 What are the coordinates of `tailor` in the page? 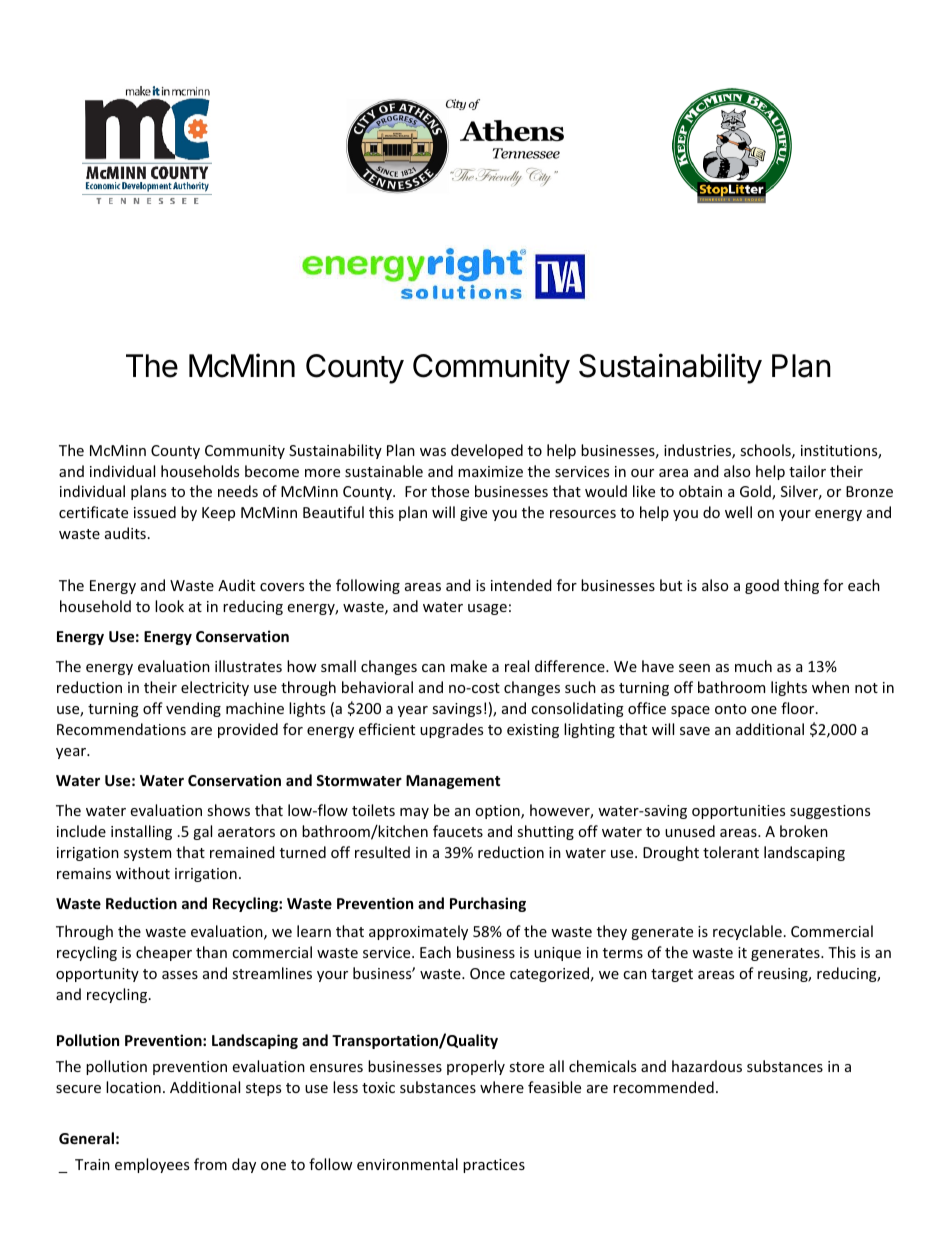 It's located at (807, 471).
